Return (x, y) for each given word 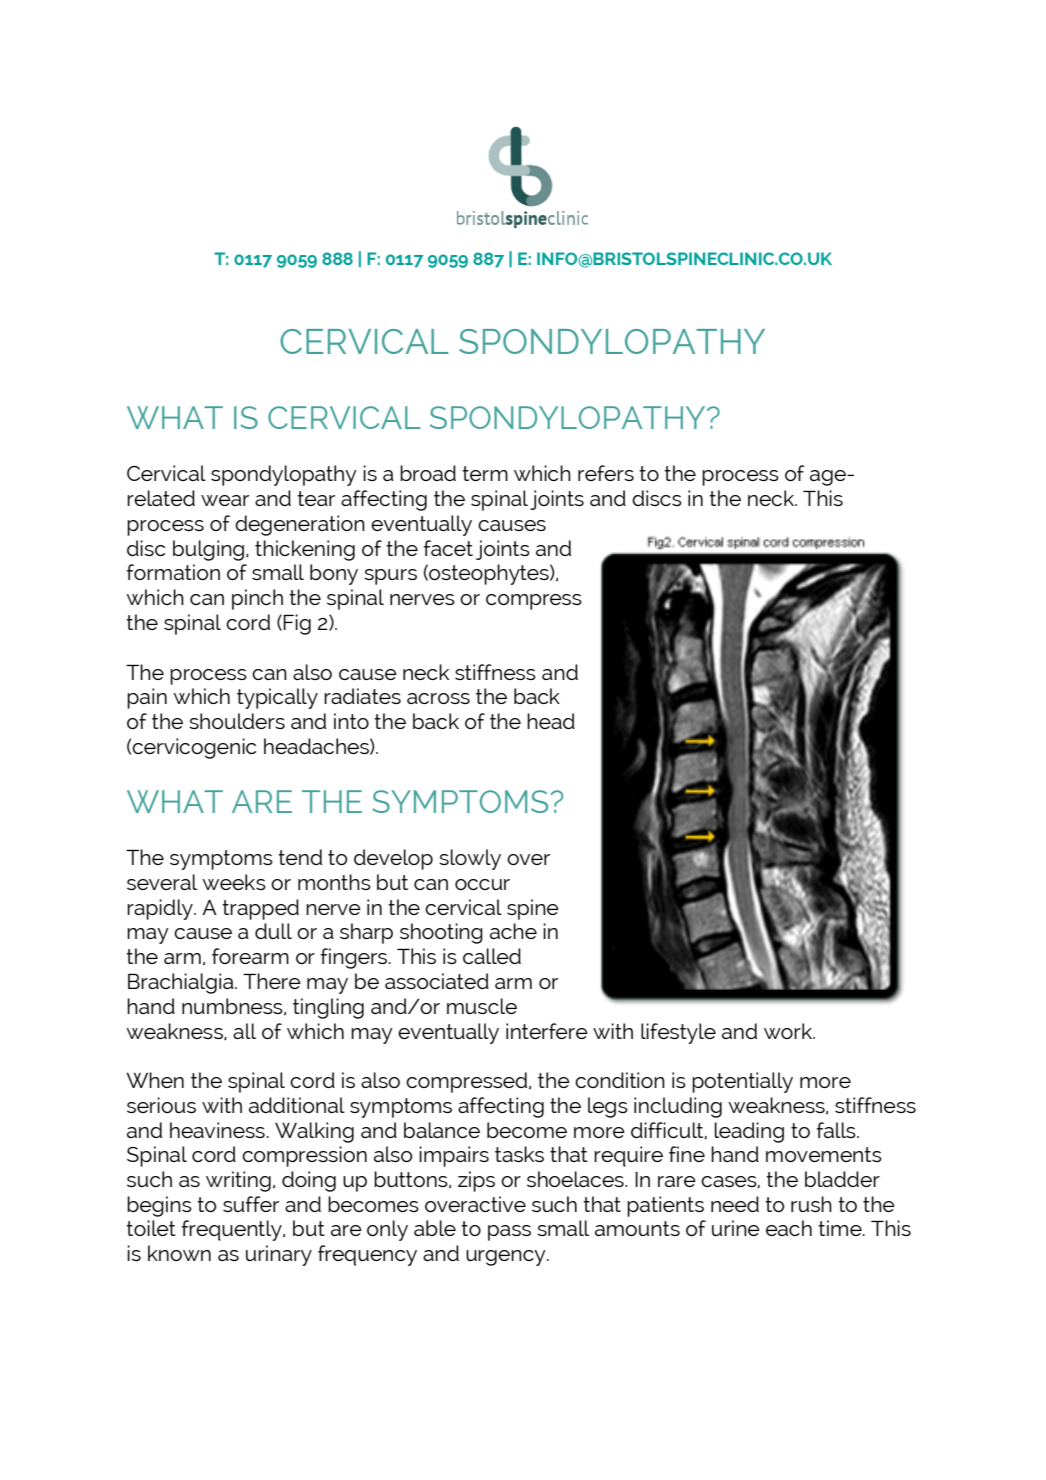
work (789, 1031)
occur (482, 884)
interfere (547, 1031)
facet (448, 548)
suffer (251, 1204)
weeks (234, 882)
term (485, 473)
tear (316, 498)
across (438, 698)
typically (277, 698)
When (155, 1080)
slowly (470, 859)
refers (606, 473)
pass (509, 1233)
